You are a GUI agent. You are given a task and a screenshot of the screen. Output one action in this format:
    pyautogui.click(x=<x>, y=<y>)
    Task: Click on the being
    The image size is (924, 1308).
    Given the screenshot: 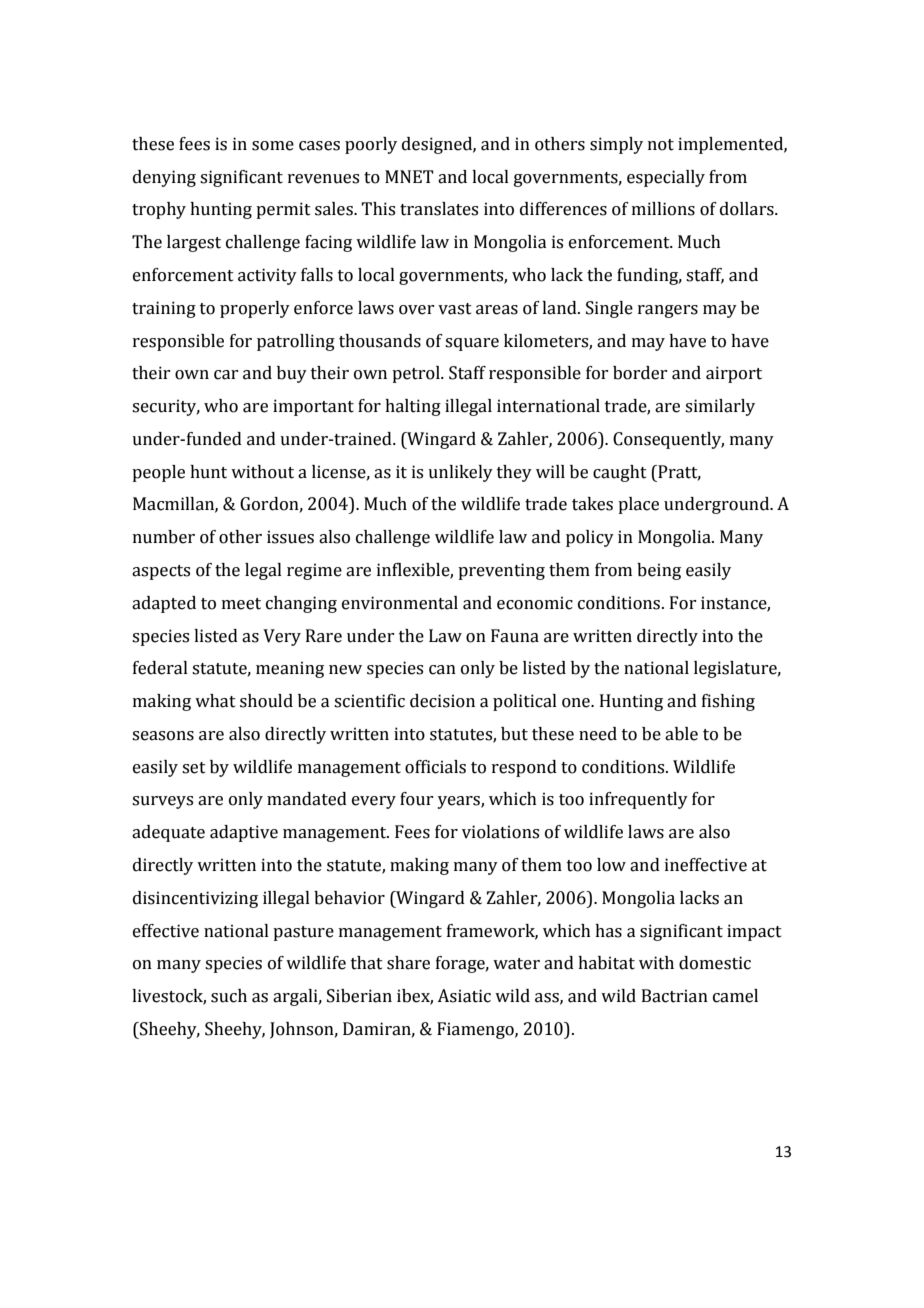 What is the action you would take?
    pyautogui.click(x=659, y=571)
